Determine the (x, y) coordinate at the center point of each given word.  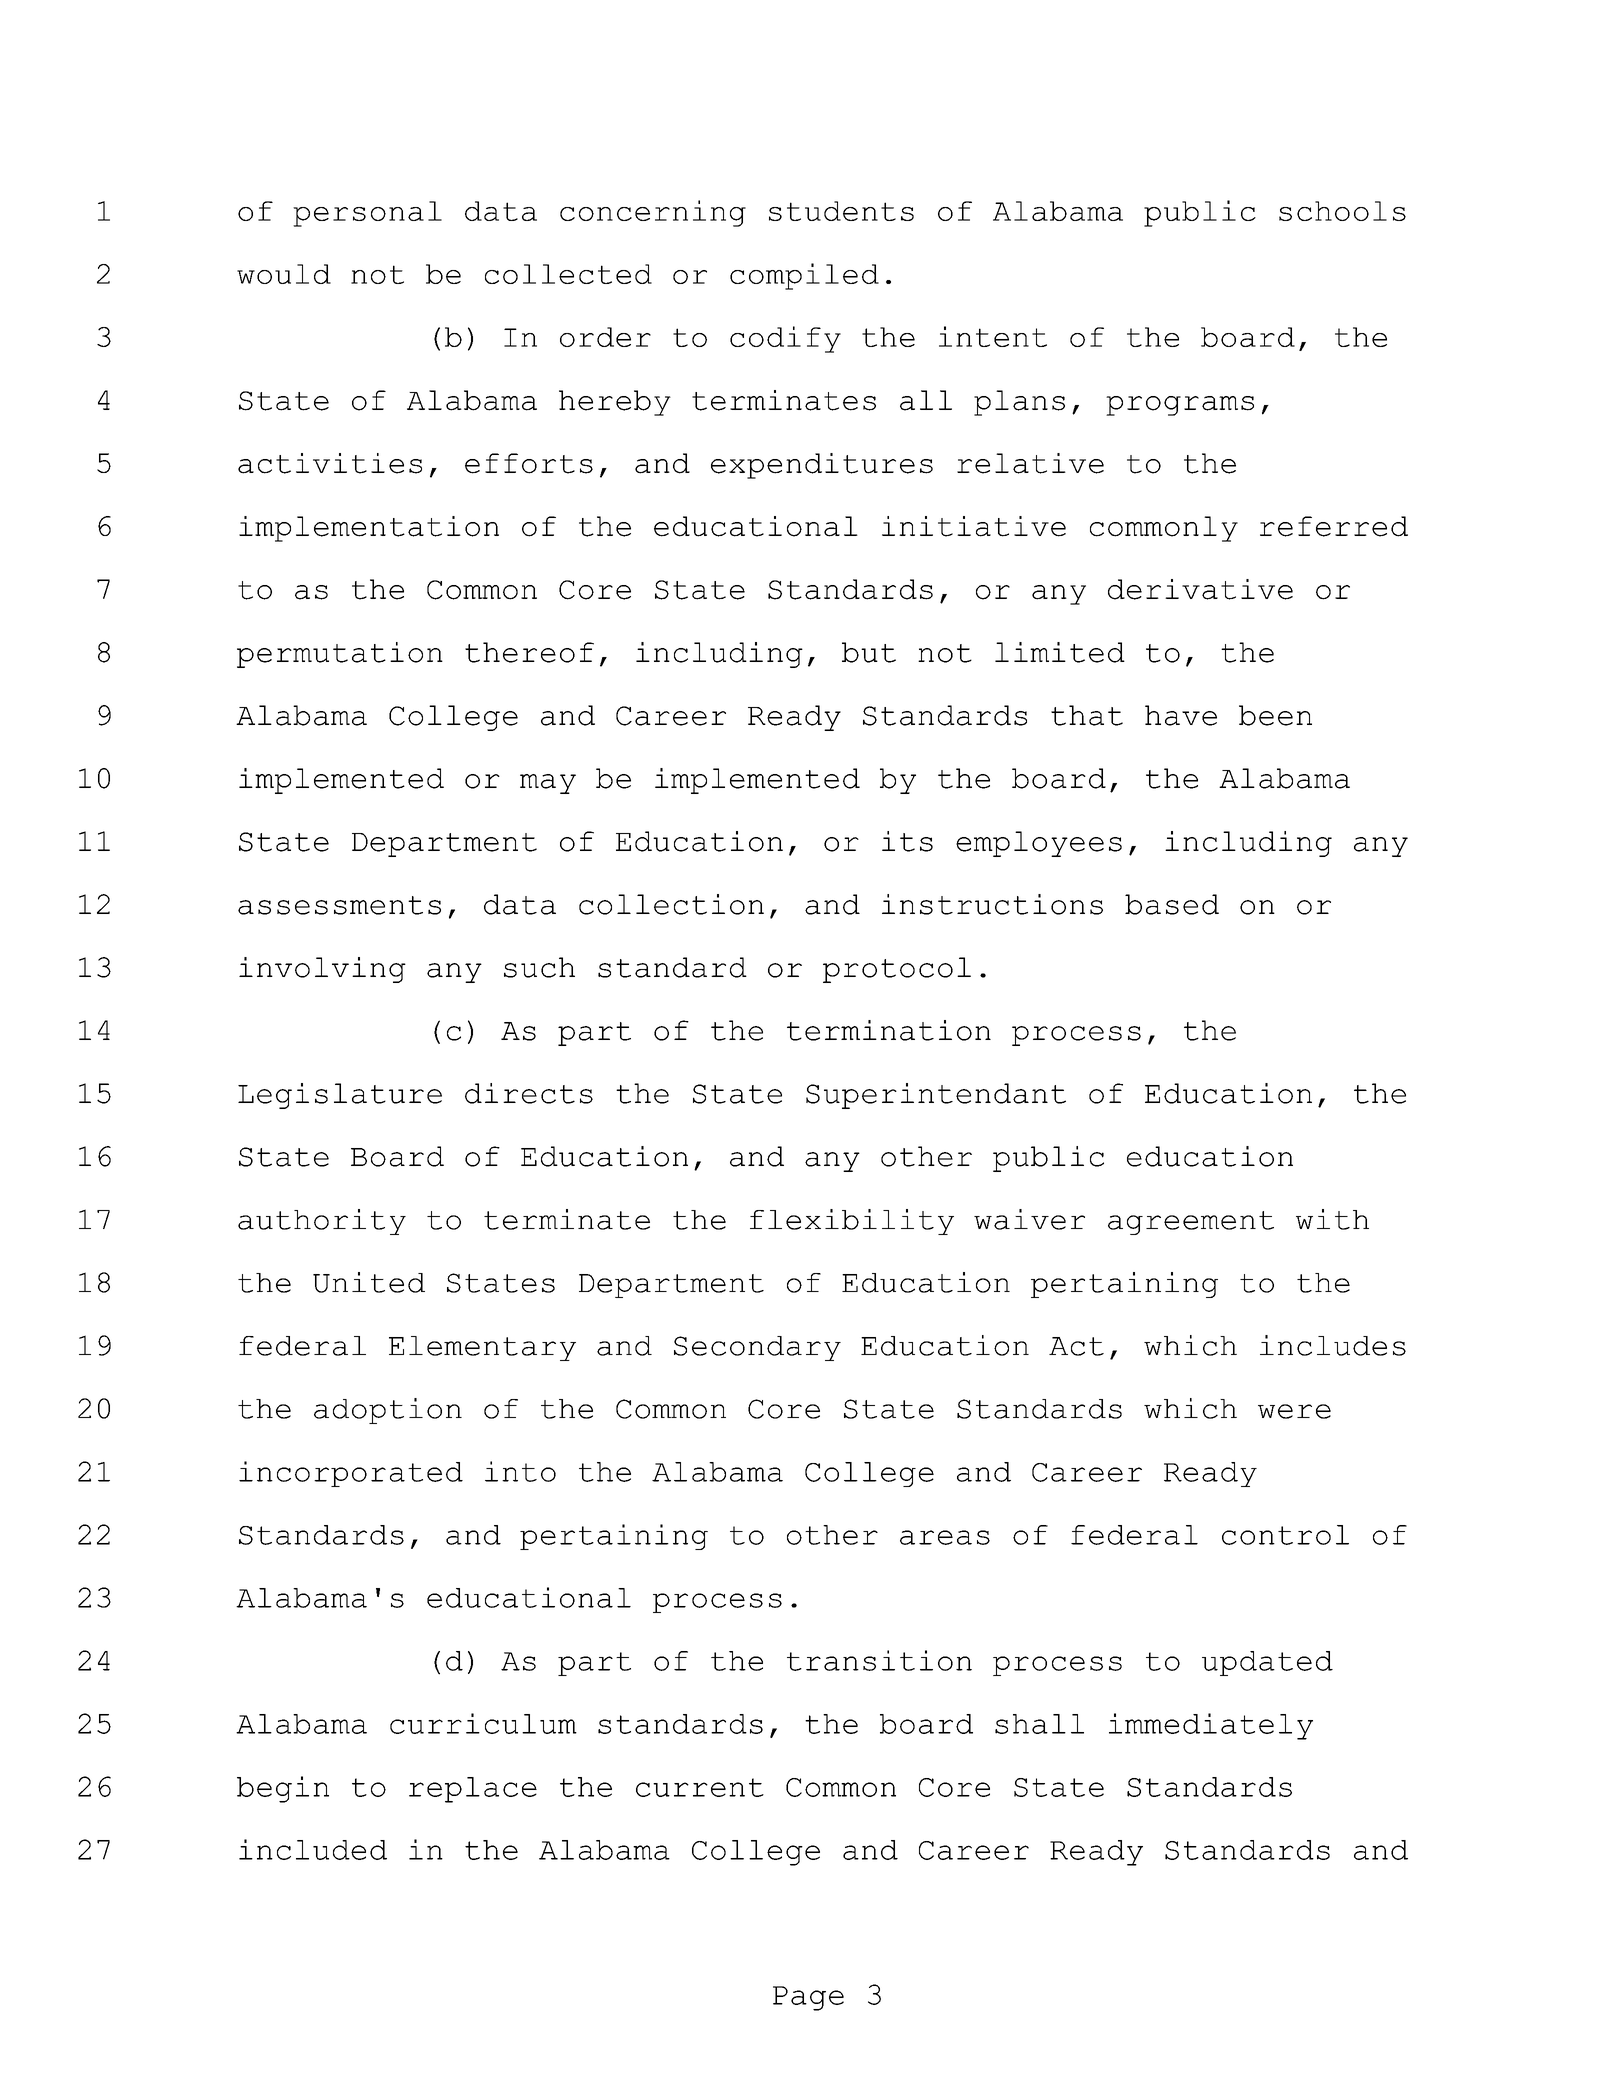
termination (889, 1030)
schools (1342, 211)
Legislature (340, 1096)
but (869, 652)
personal (367, 214)
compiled (804, 276)
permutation (340, 655)
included (313, 1849)
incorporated (351, 1474)
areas (945, 1537)
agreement (1191, 1223)
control (1285, 1535)
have (1181, 715)
